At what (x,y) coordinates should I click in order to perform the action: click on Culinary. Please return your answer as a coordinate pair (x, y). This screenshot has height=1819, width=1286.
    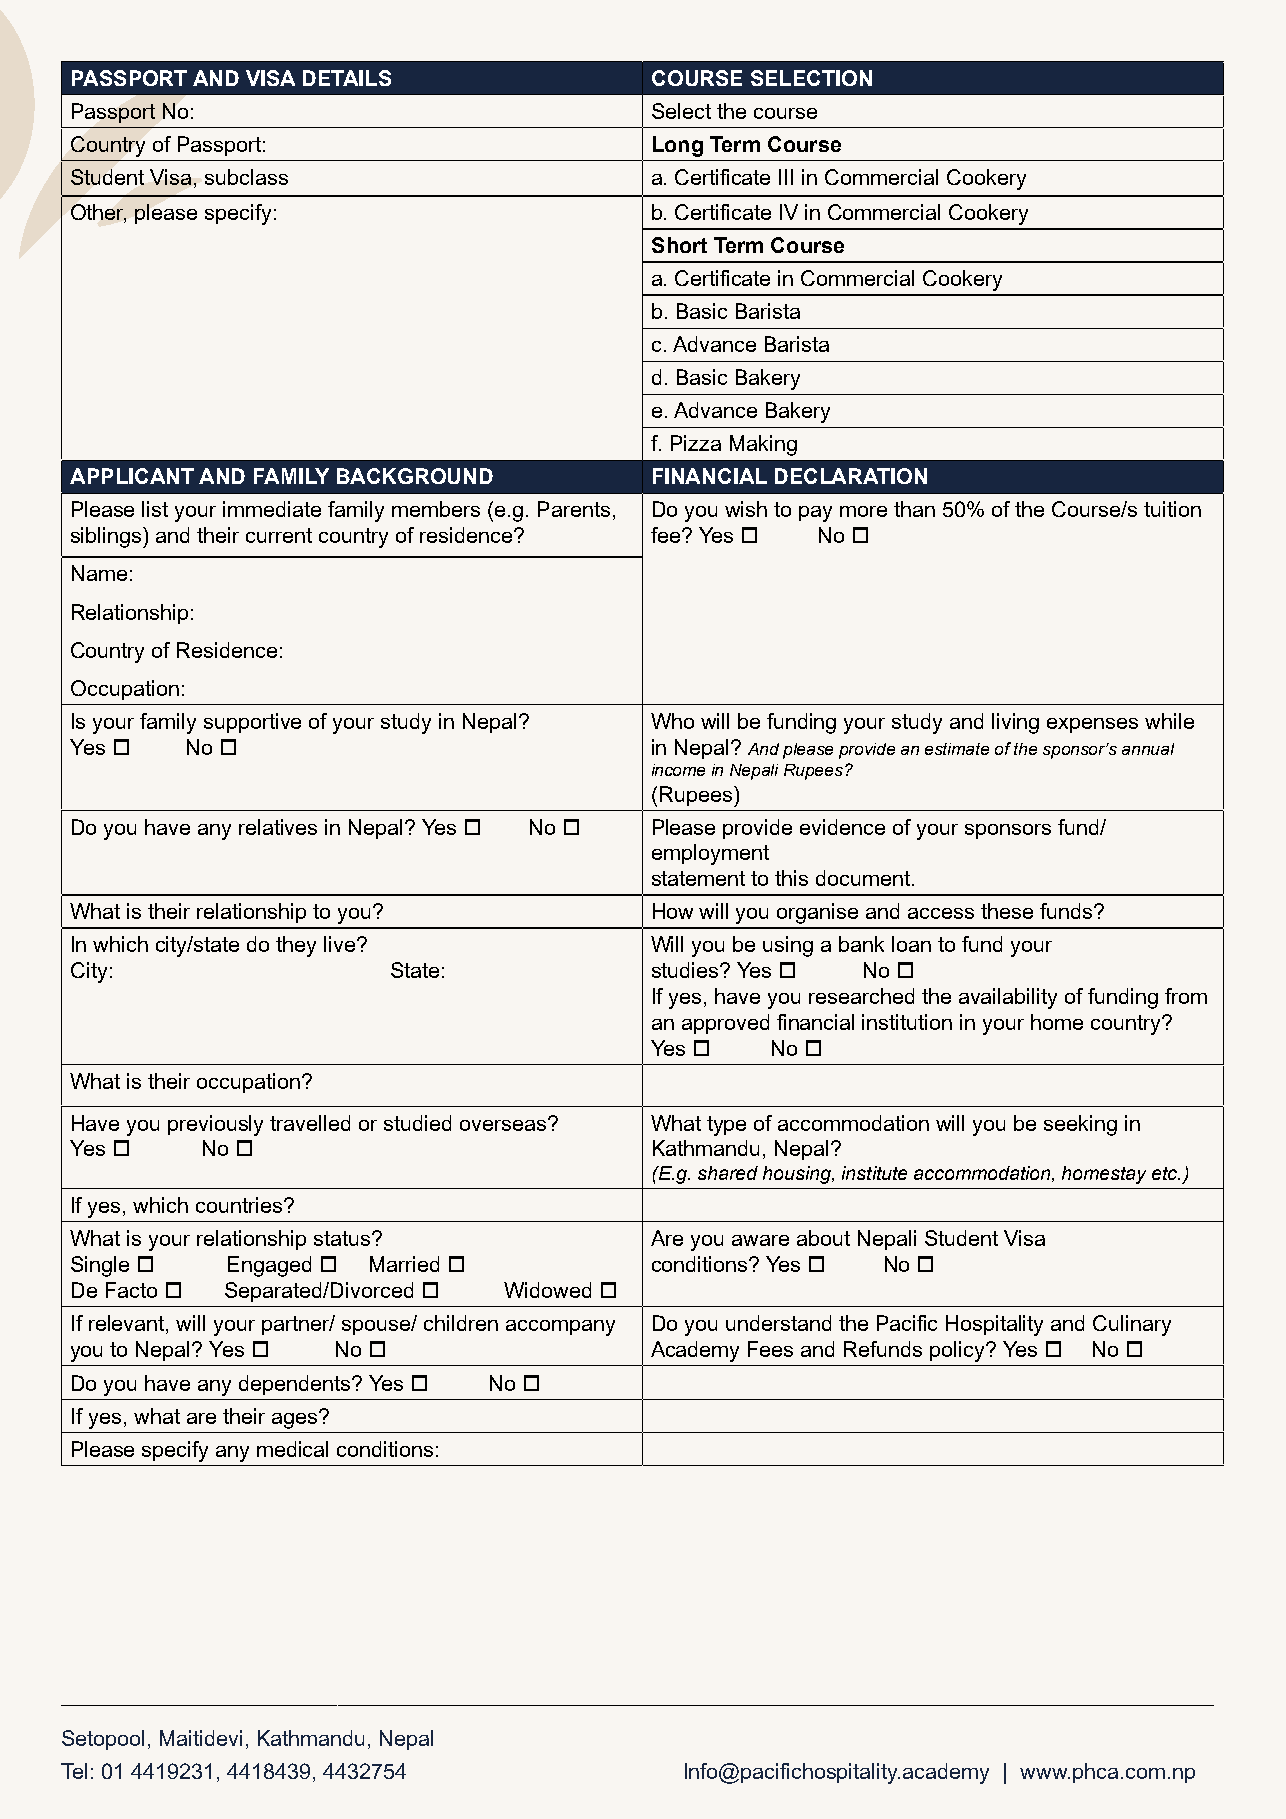
    Looking at the image, I should click on (1132, 1325).
